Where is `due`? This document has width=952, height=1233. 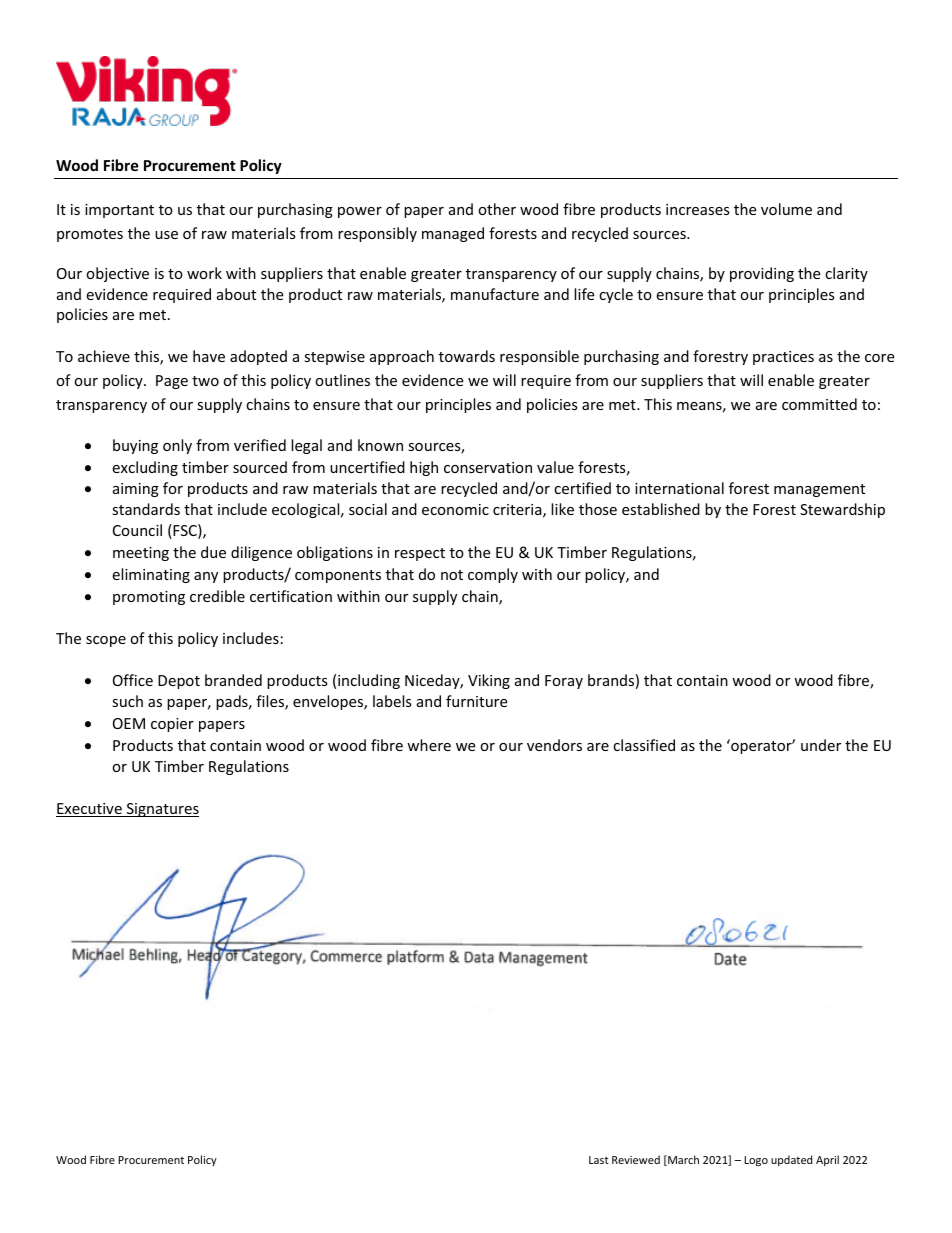
due is located at coordinates (213, 552).
